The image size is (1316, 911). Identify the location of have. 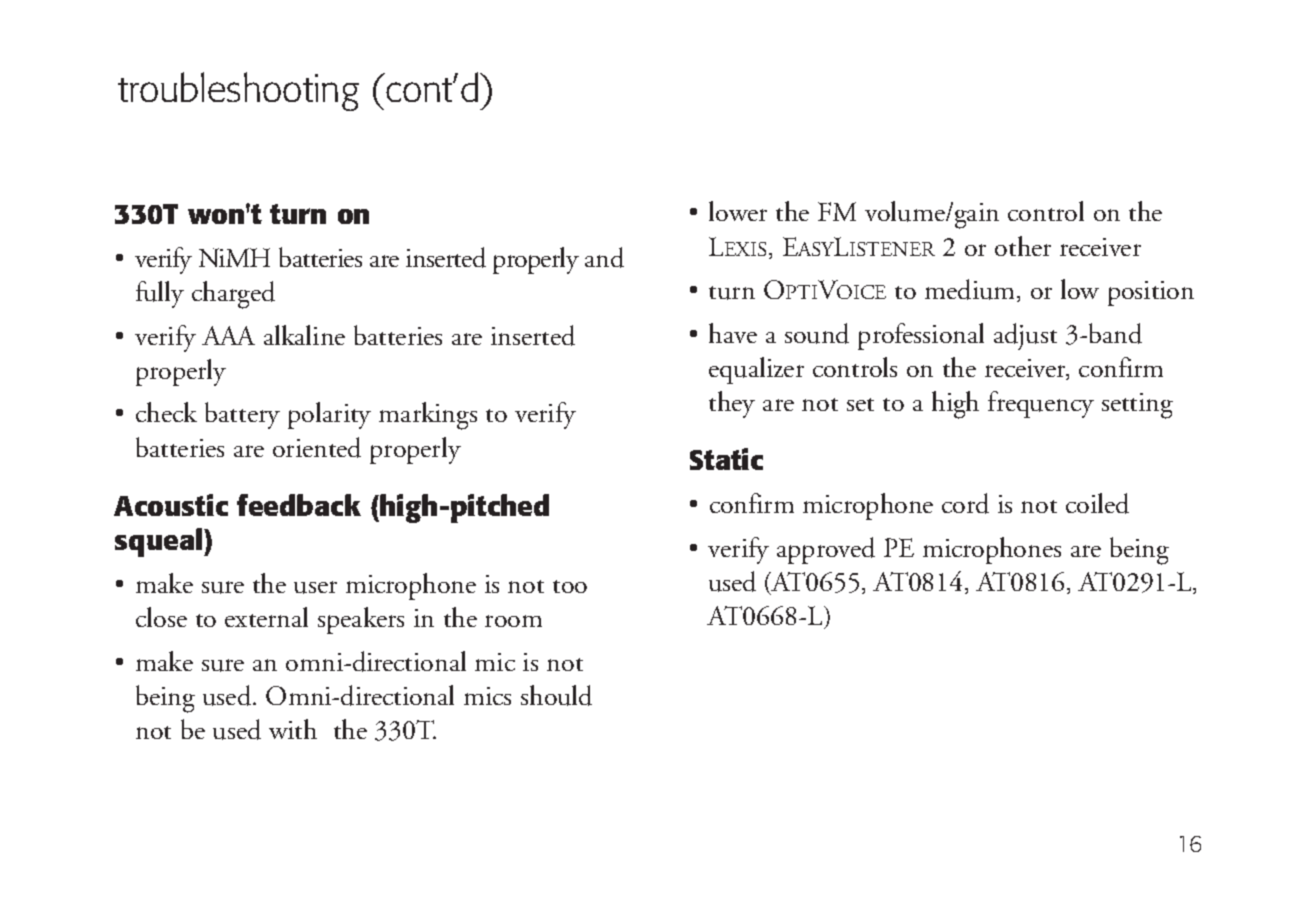
(733, 333).
